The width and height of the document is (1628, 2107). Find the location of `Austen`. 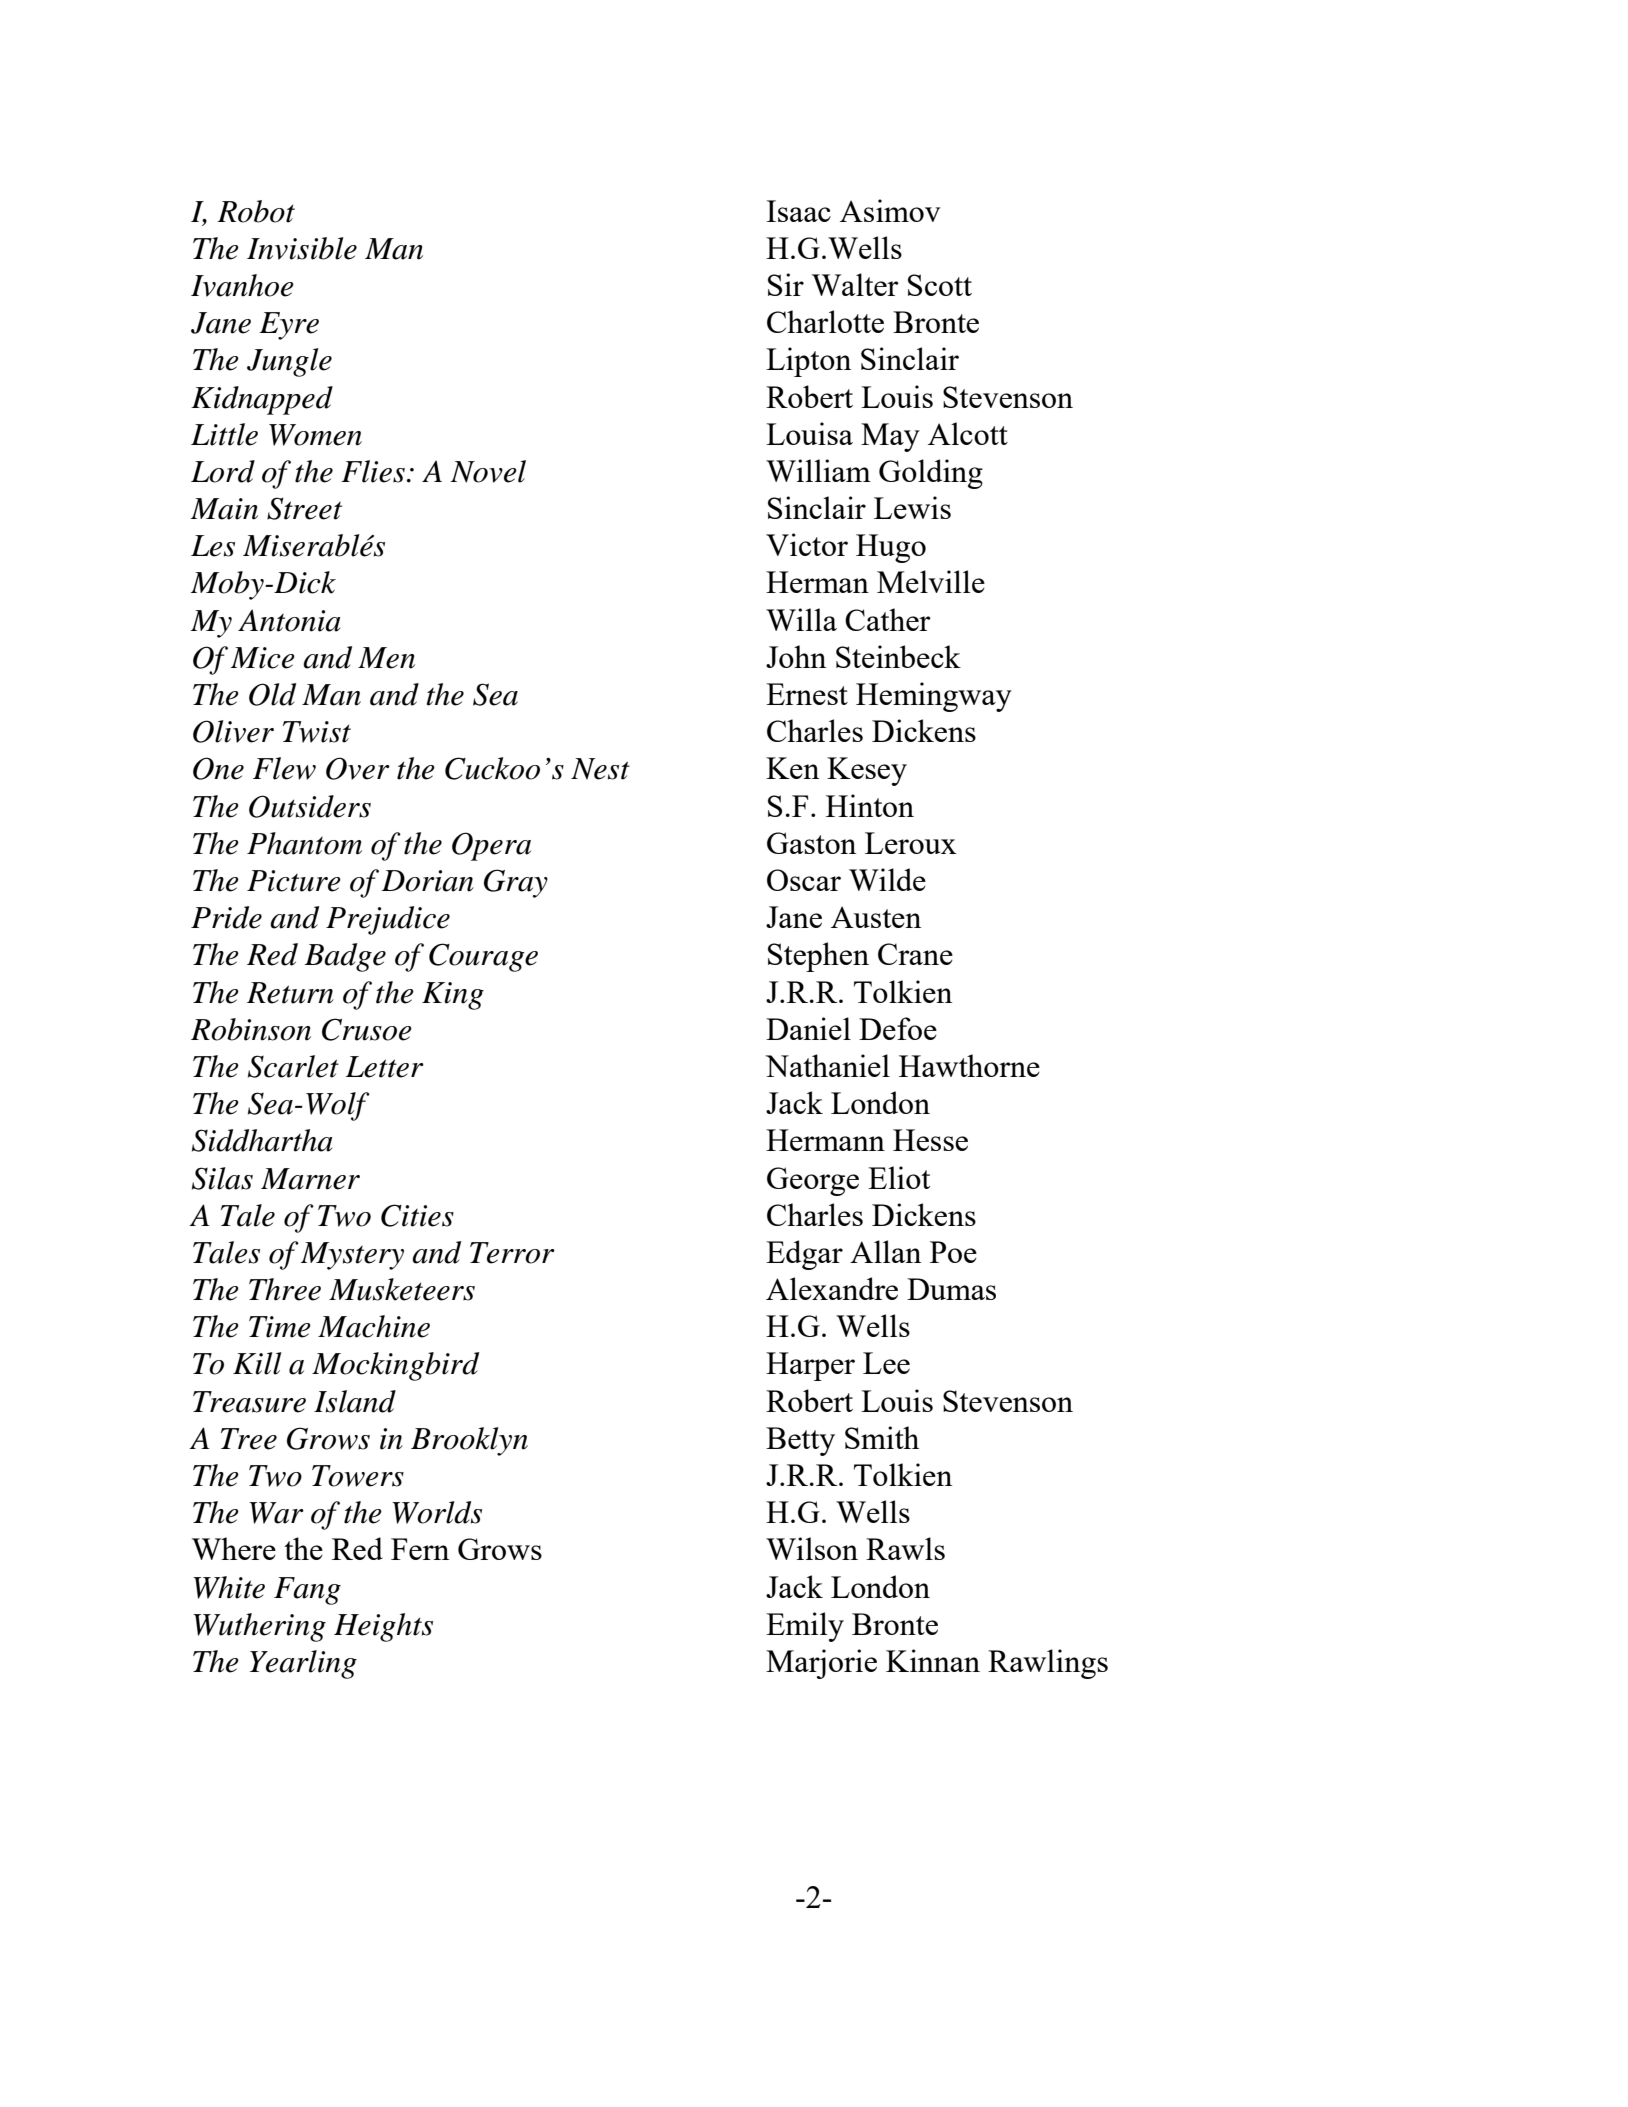

Austen is located at coordinates (876, 917).
